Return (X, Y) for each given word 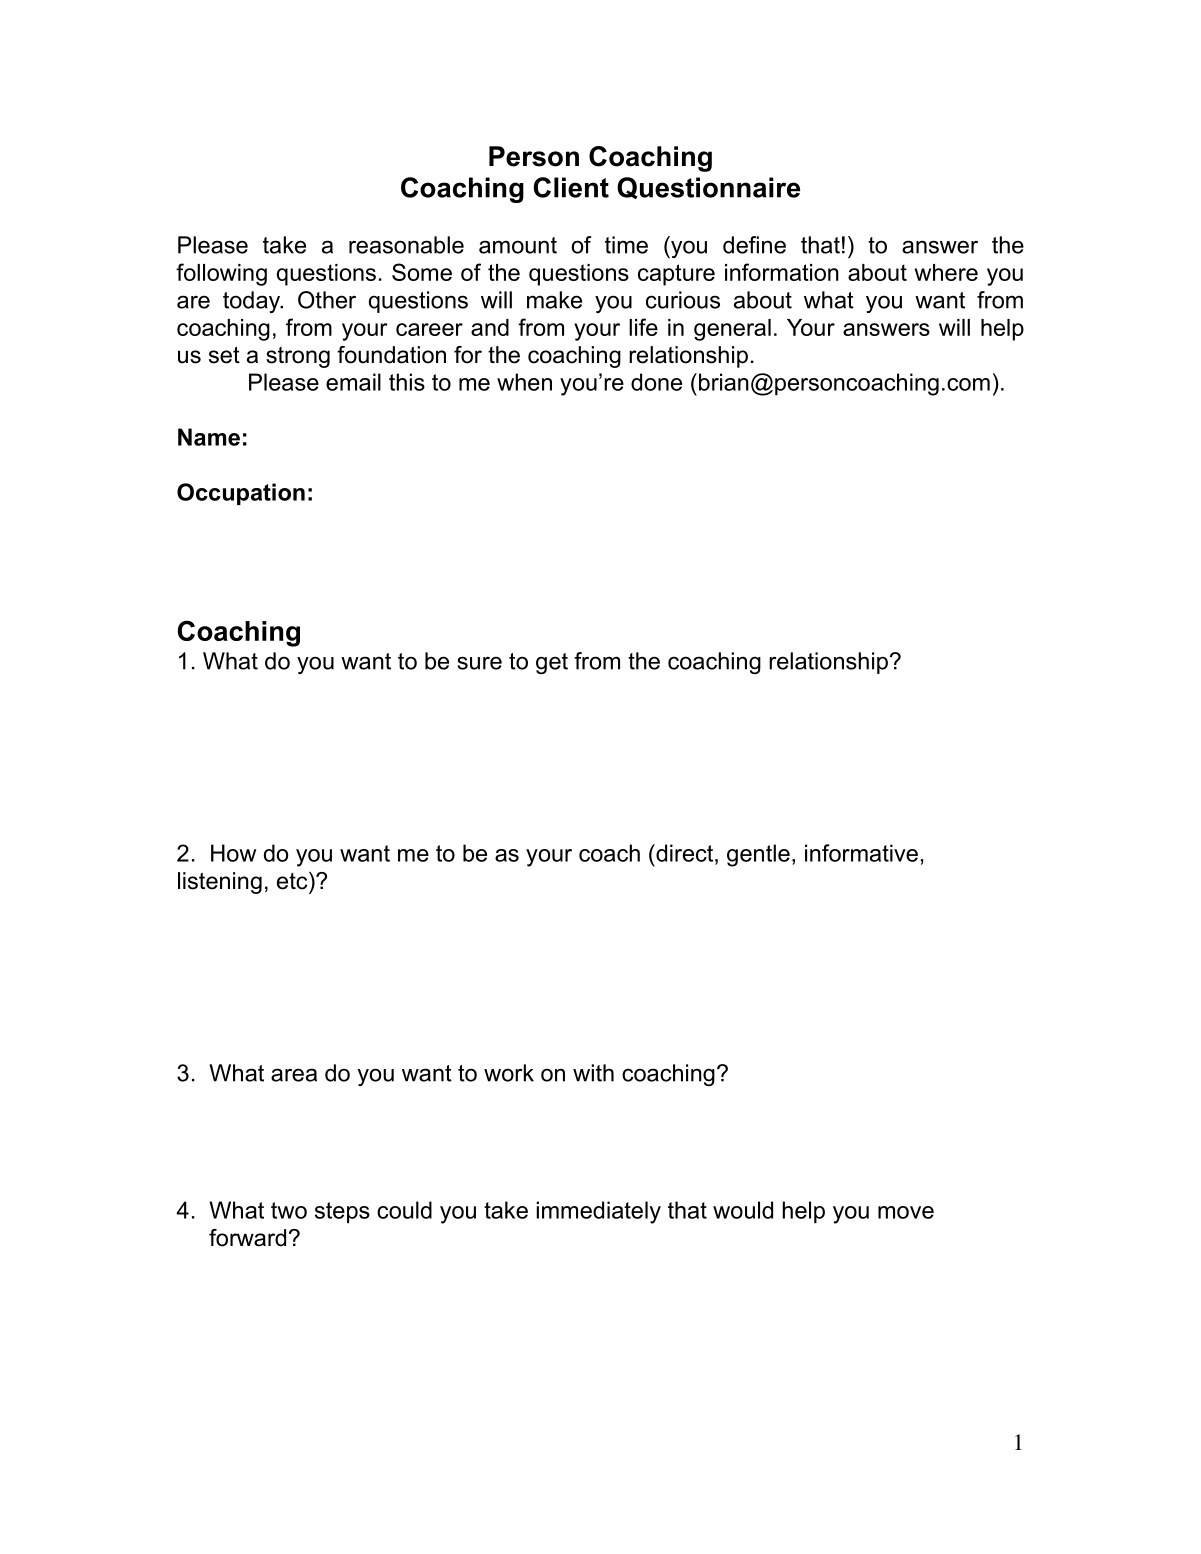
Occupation (241, 494)
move (906, 1212)
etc (293, 881)
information (782, 272)
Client (571, 187)
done (656, 382)
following (221, 274)
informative (861, 853)
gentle (758, 855)
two (289, 1210)
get (552, 663)
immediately (599, 1212)
